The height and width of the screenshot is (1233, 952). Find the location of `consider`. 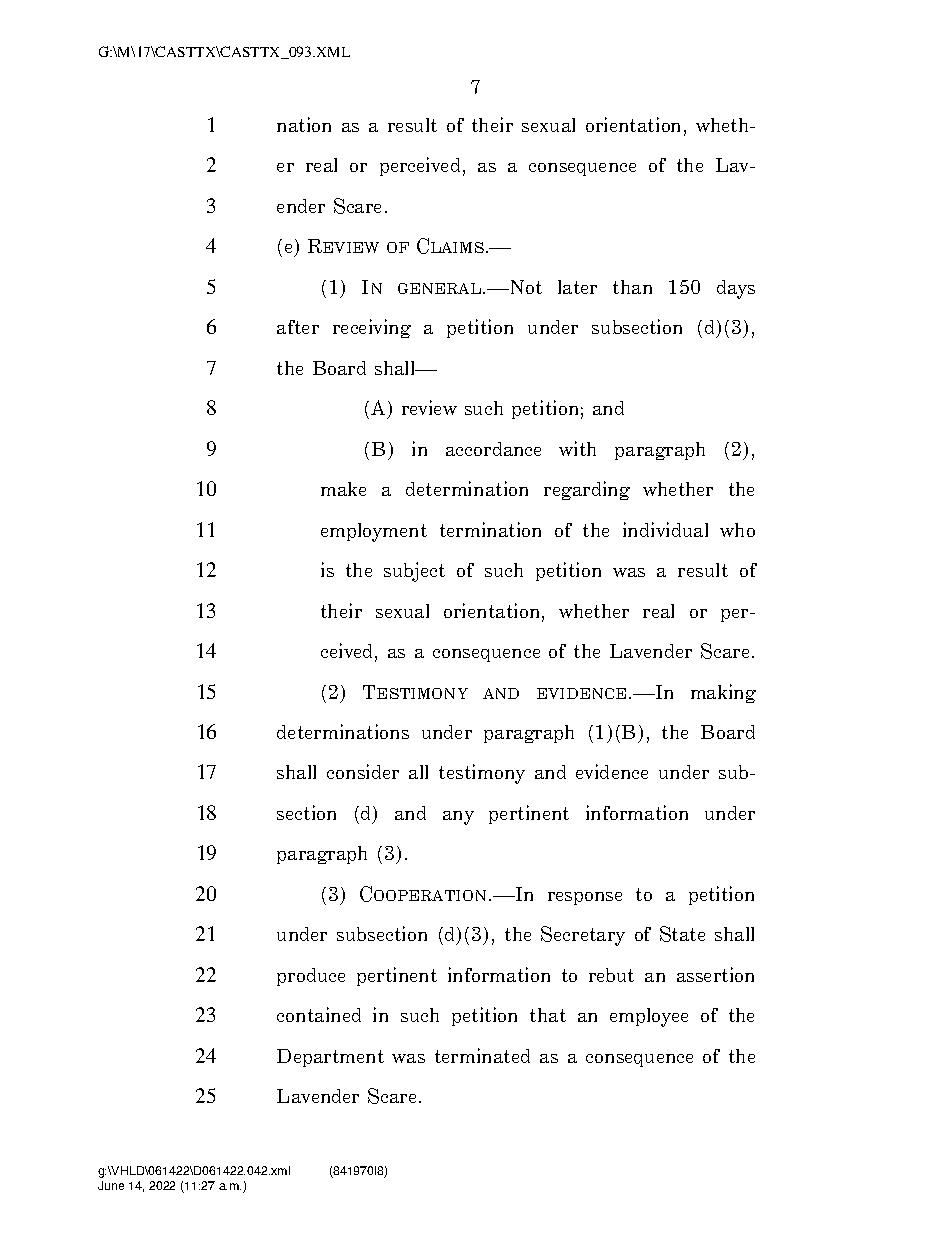

consider is located at coordinates (363, 771).
